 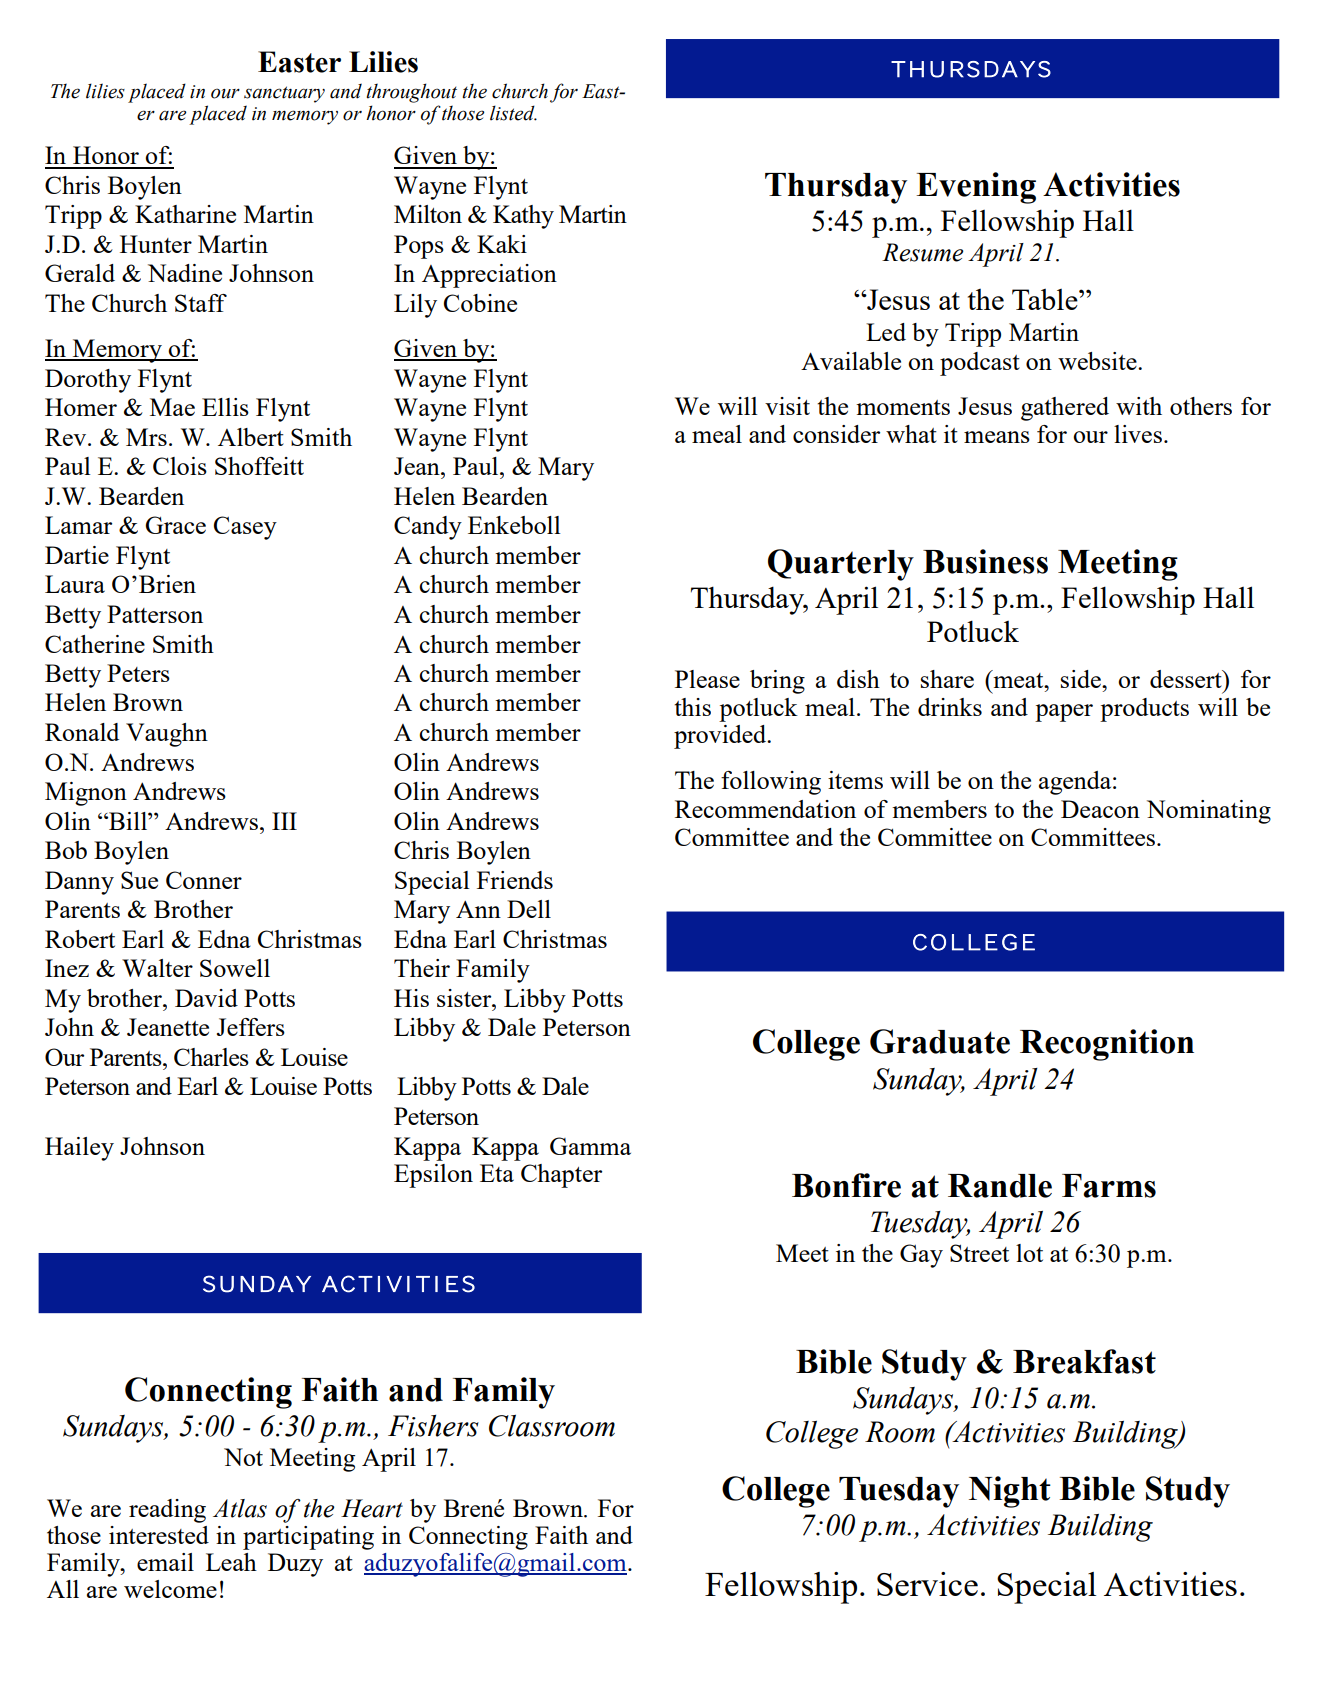 I want to click on Conner, so click(x=204, y=880).
